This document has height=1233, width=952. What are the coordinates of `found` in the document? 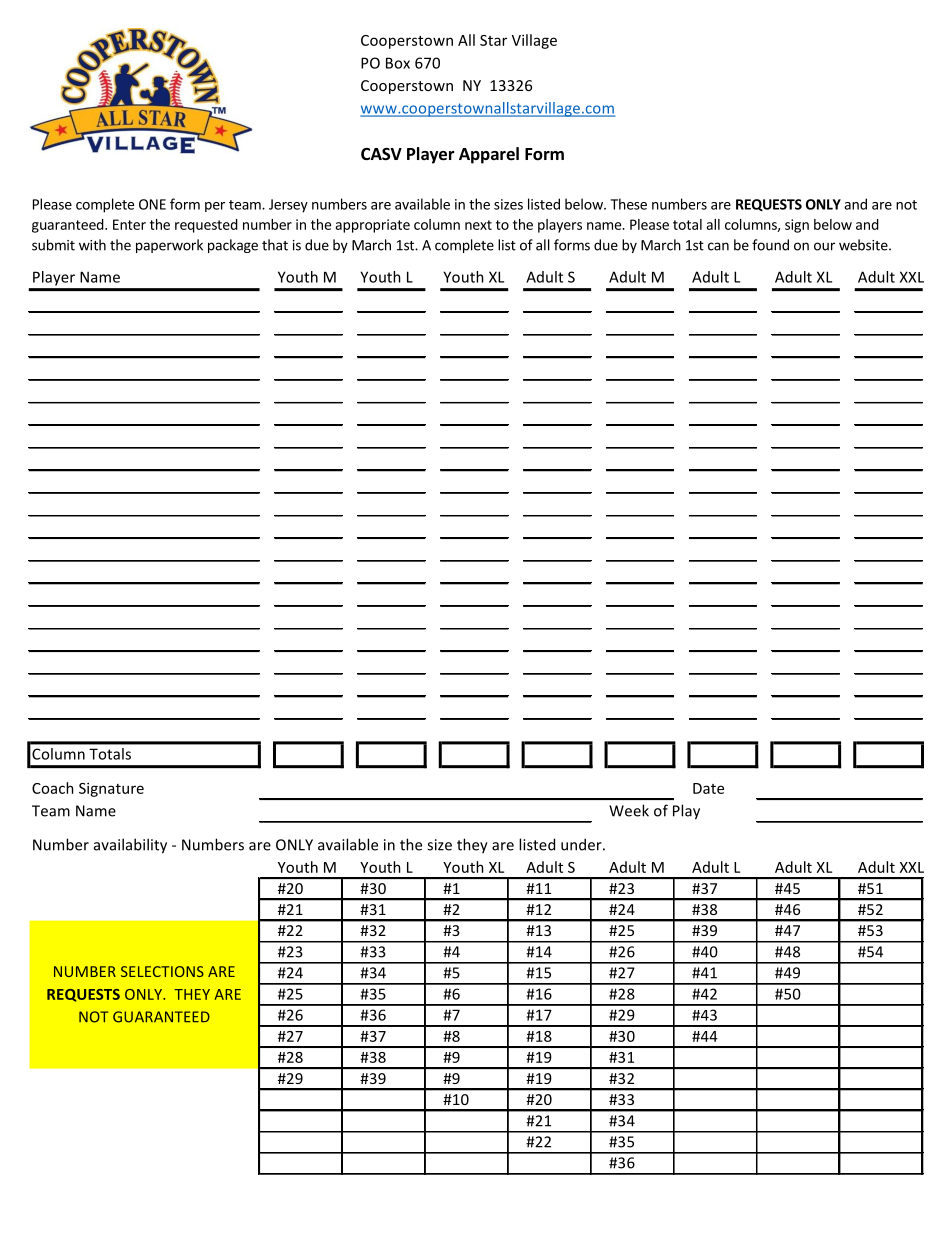 It's located at (770, 245).
